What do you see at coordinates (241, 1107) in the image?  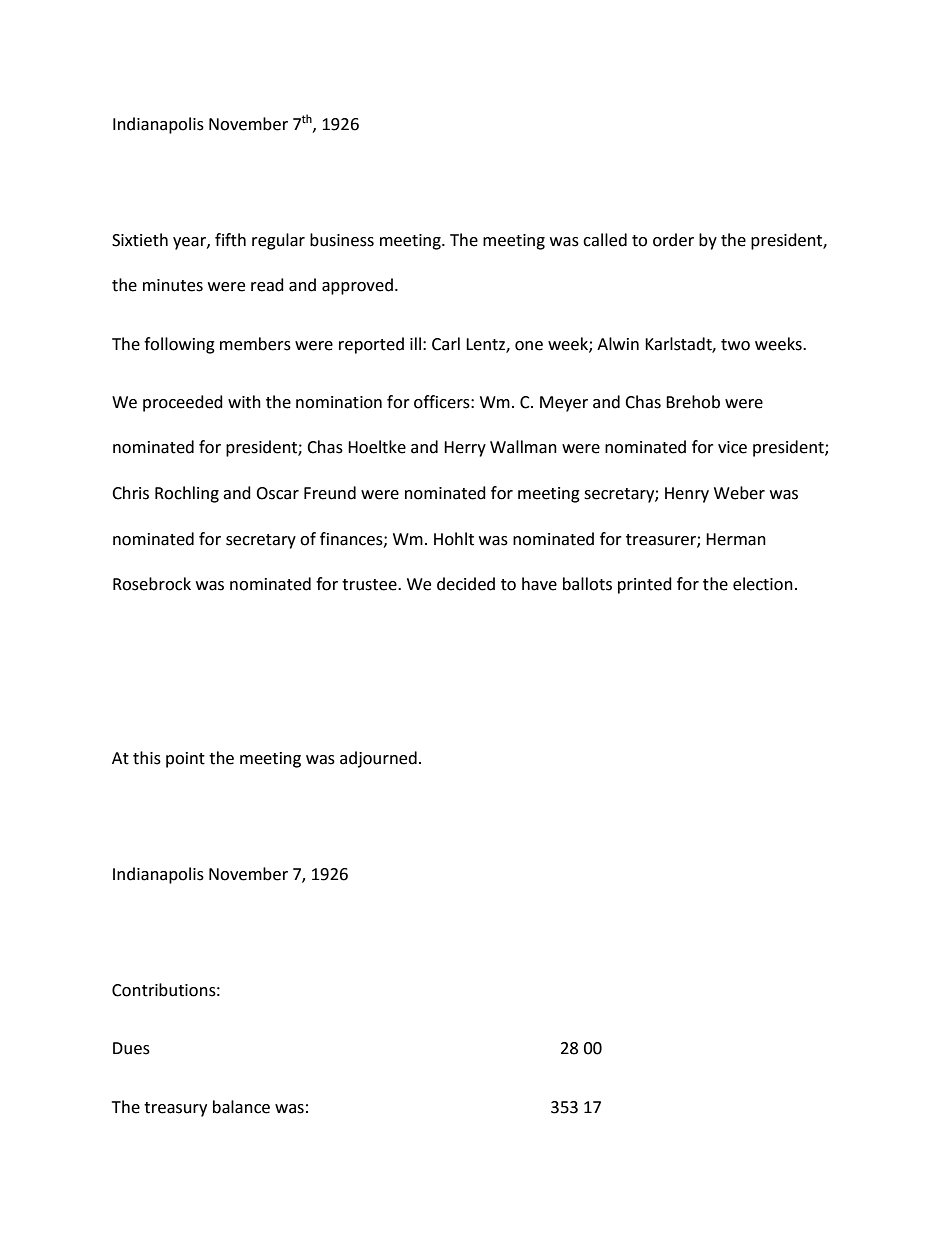 I see `balance` at bounding box center [241, 1107].
